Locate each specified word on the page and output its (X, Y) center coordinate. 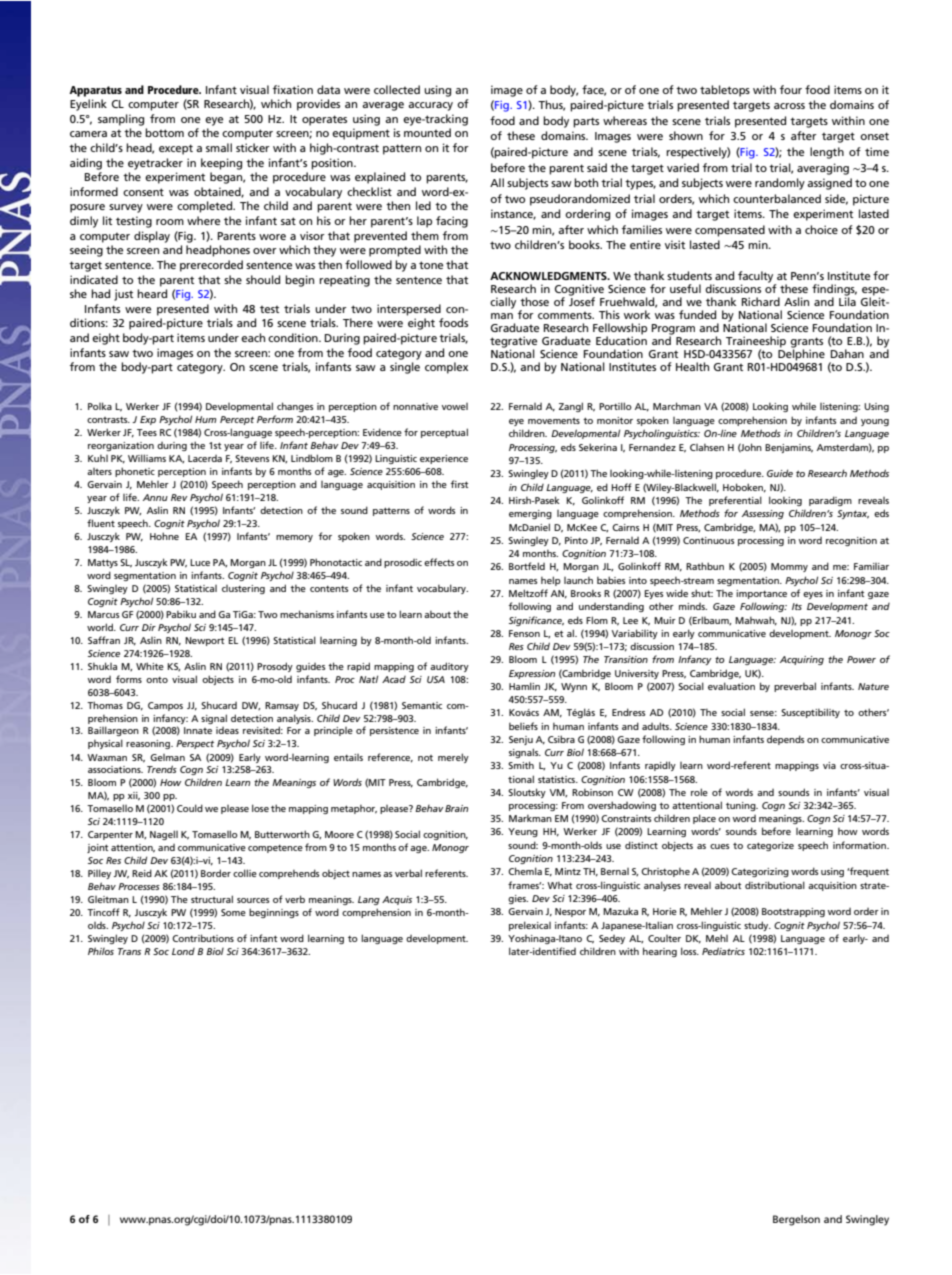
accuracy (430, 106)
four (791, 89)
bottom (164, 132)
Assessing (763, 514)
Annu (155, 497)
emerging (530, 514)
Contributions (203, 938)
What (559, 885)
